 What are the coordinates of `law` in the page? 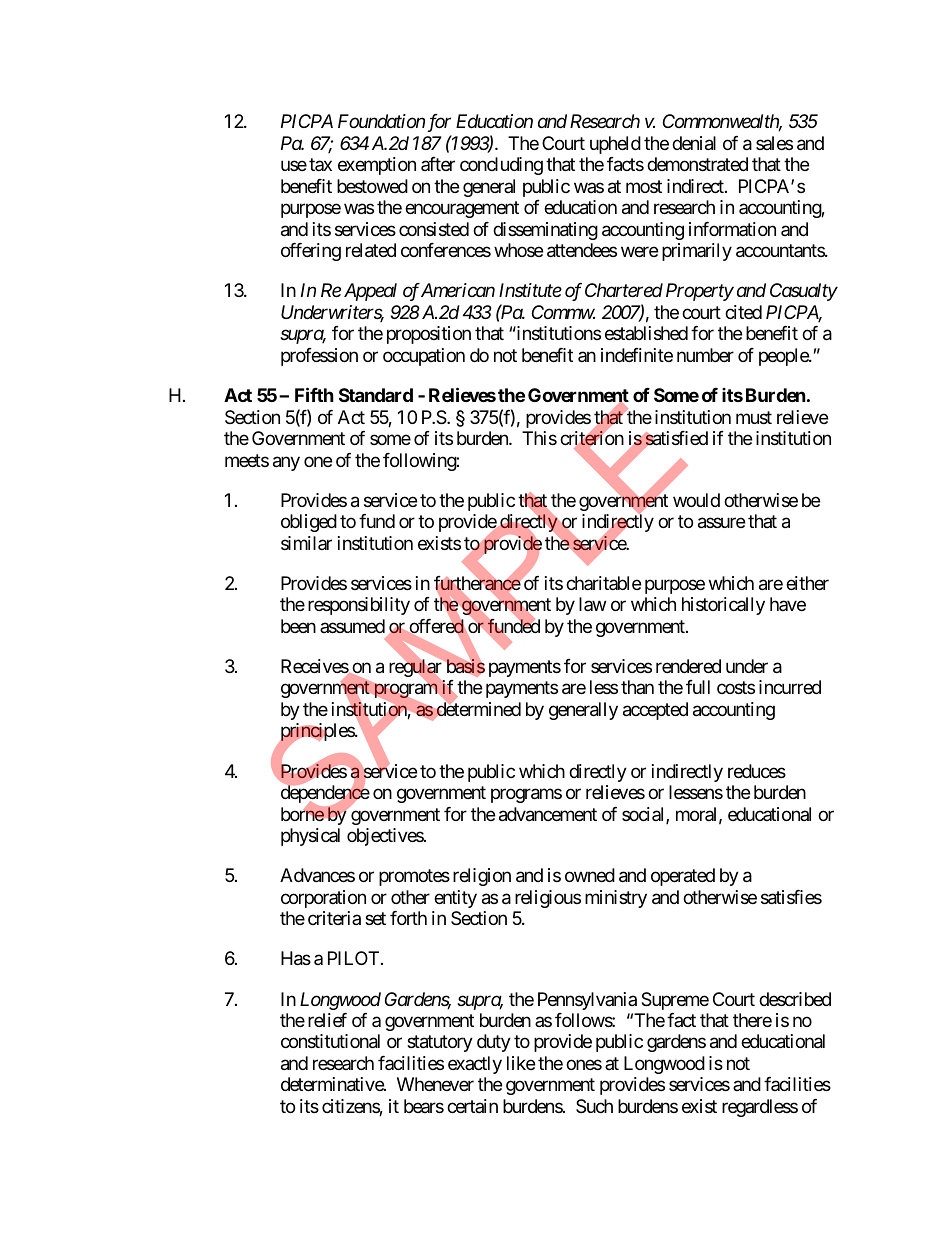 It's located at (592, 604).
